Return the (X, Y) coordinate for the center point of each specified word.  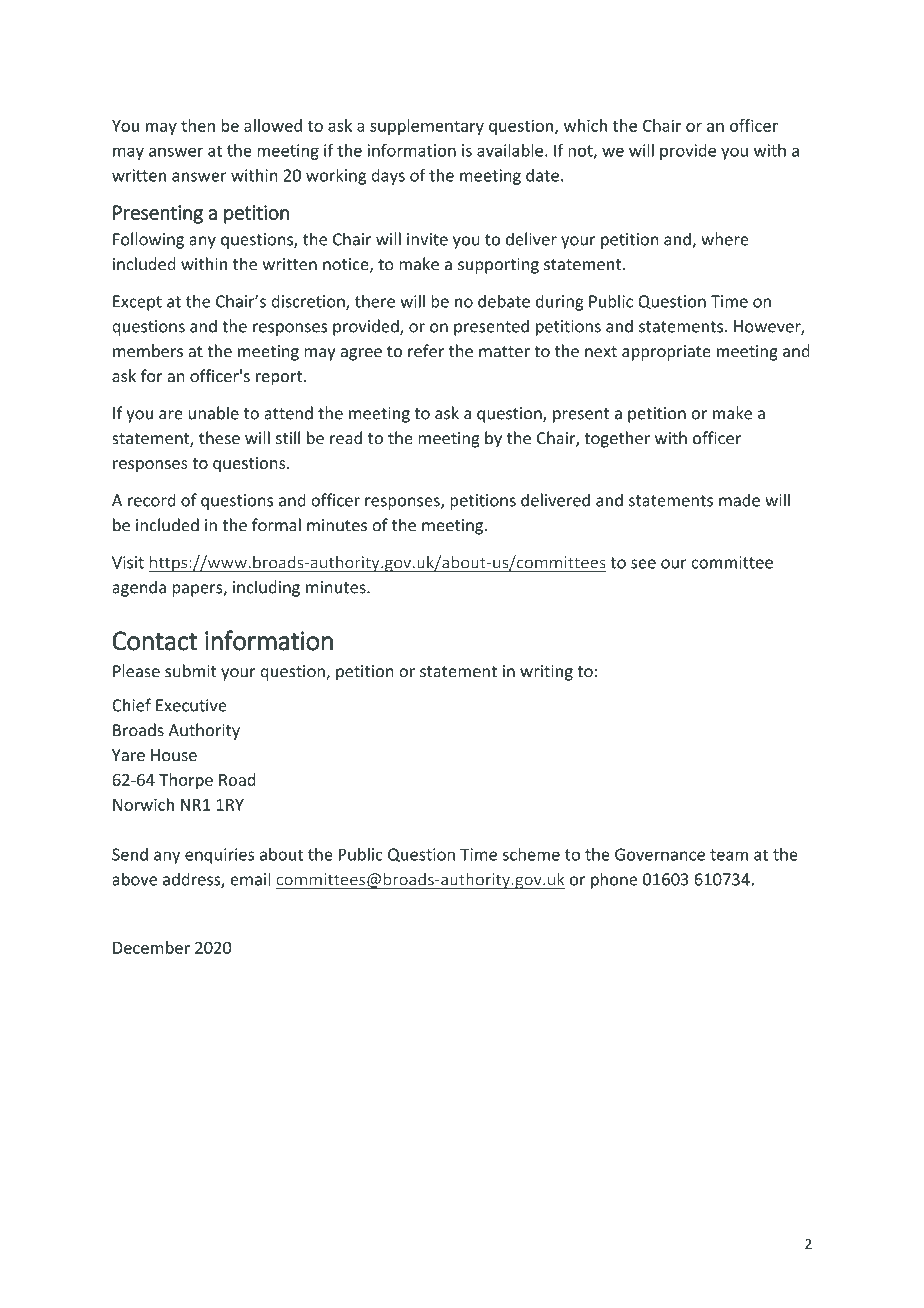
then (198, 125)
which (585, 125)
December (151, 947)
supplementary (427, 127)
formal (276, 525)
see (643, 564)
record (152, 500)
